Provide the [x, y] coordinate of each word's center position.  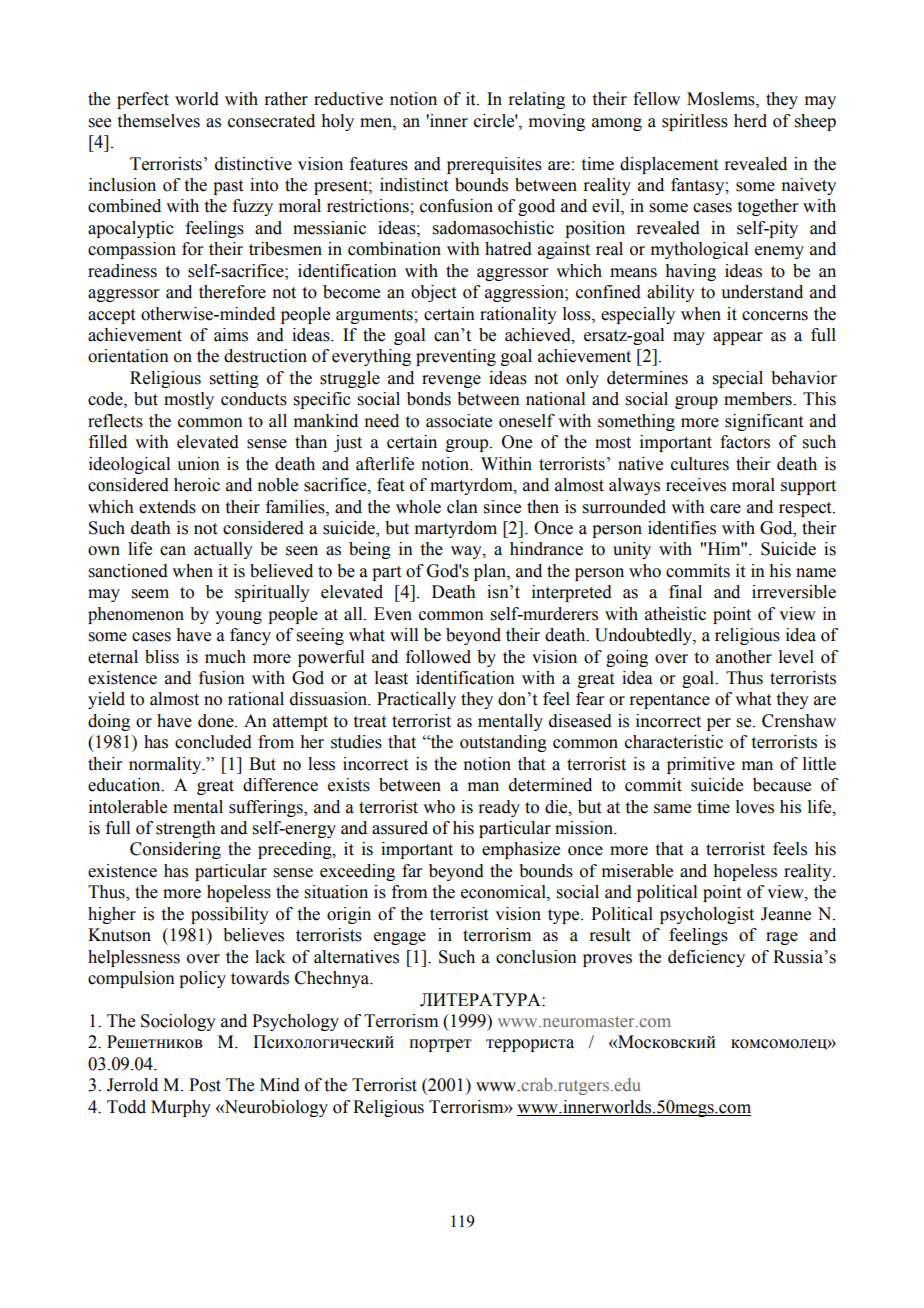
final [685, 592]
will [404, 634]
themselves [159, 121]
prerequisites [494, 165]
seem [150, 594]
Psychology [295, 1022]
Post [205, 1085]
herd [750, 121]
